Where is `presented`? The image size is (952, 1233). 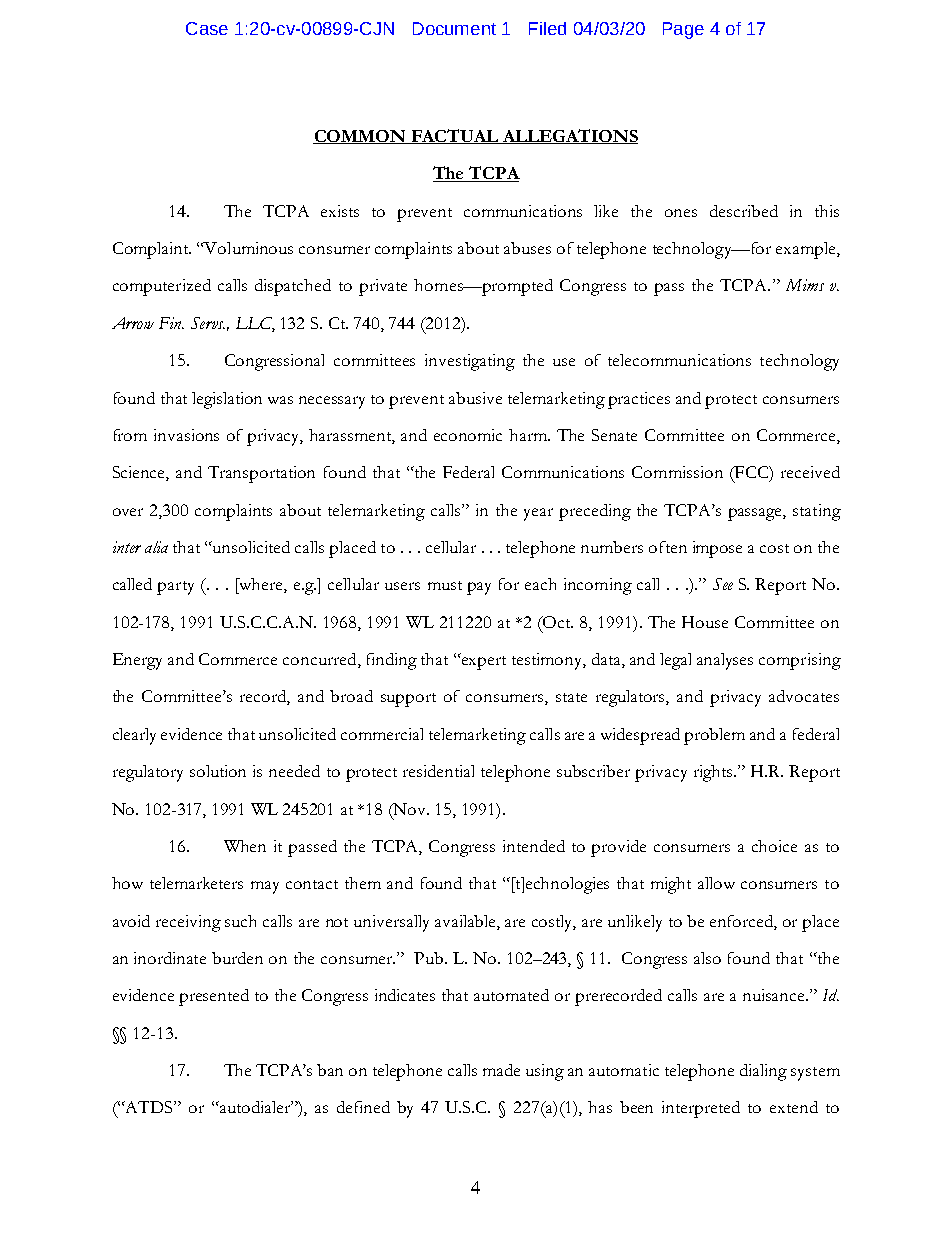
presented is located at coordinates (214, 997).
